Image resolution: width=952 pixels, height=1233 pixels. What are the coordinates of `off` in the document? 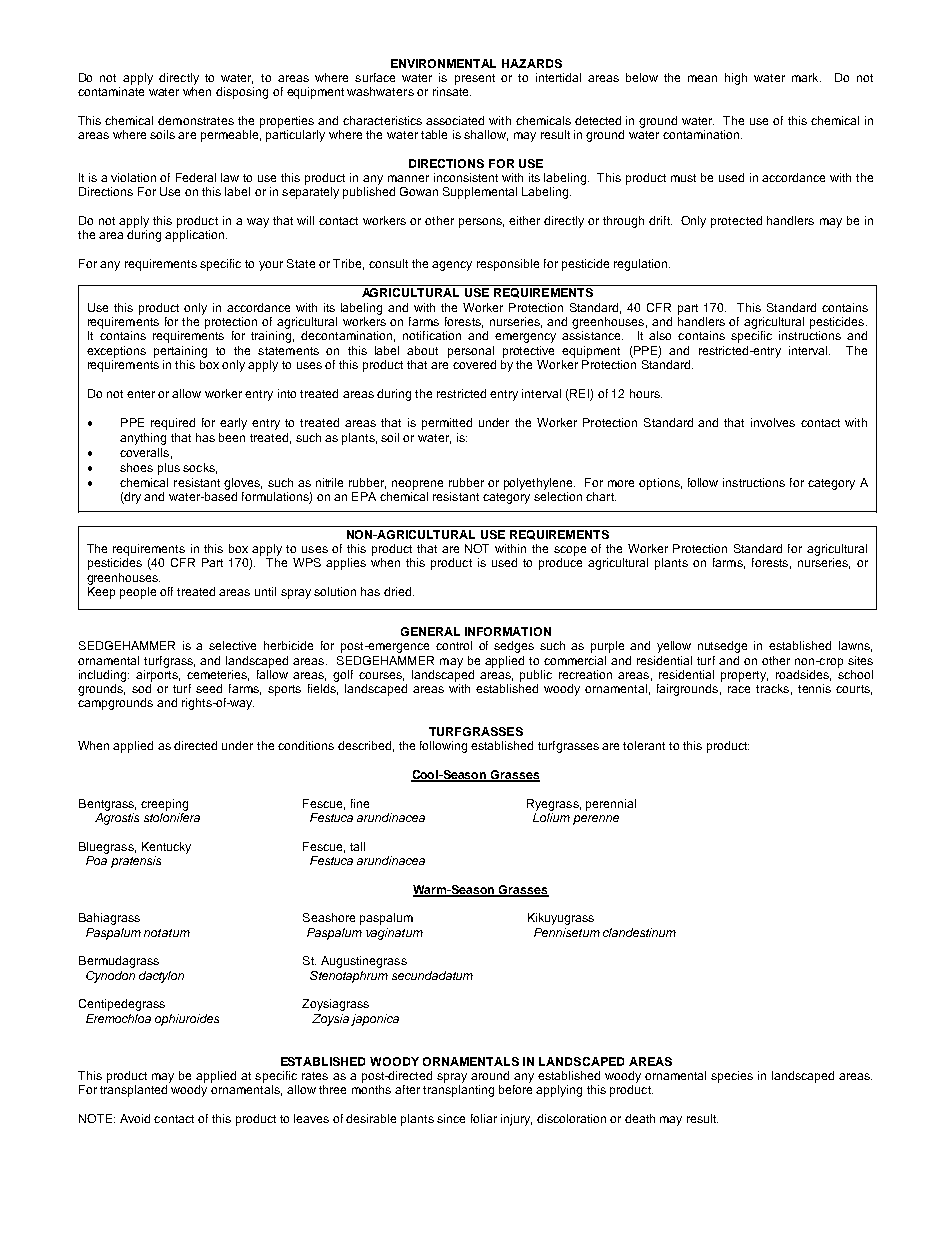 It's located at (166, 591).
